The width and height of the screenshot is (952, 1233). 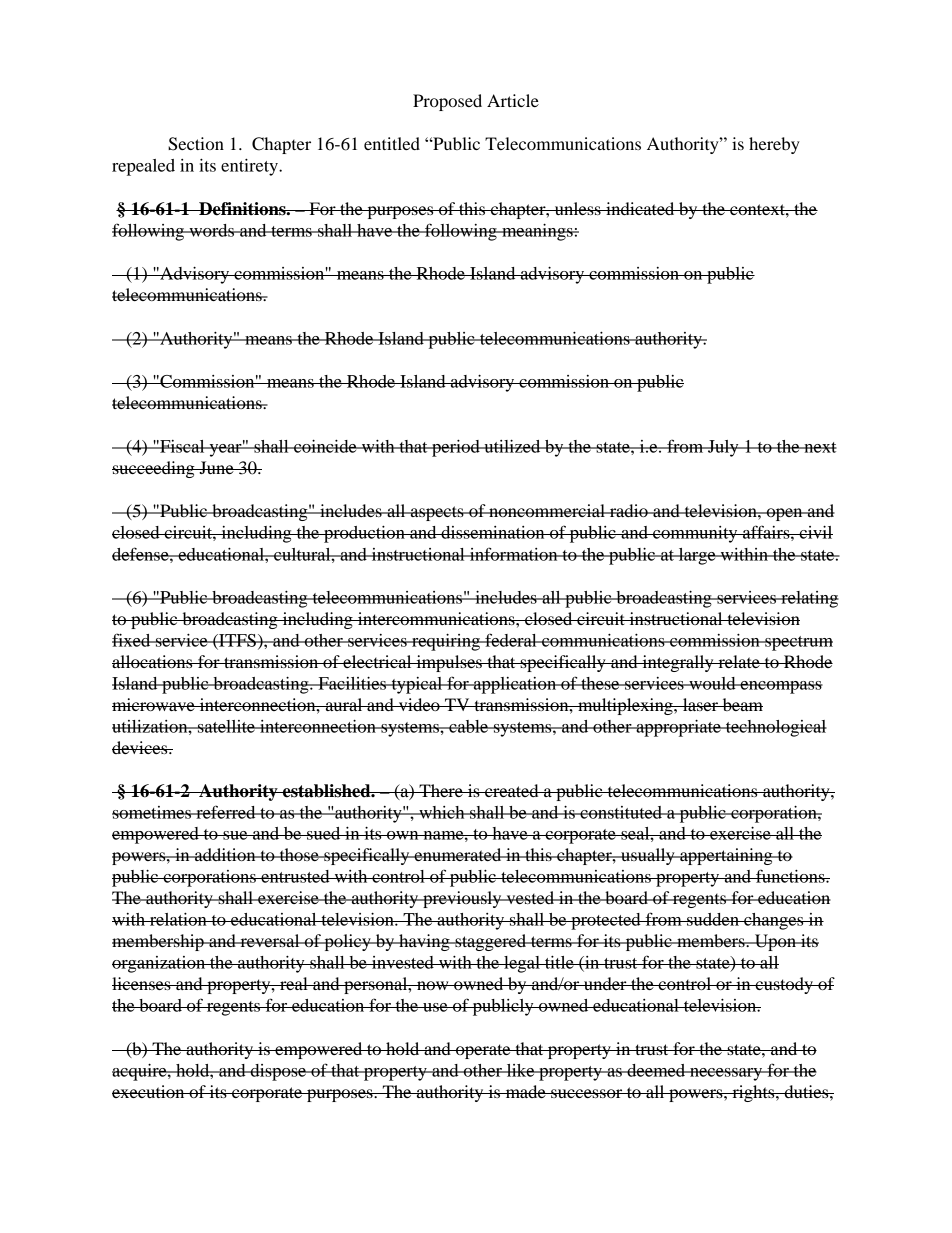 What do you see at coordinates (511, 640) in the screenshot?
I see `federal` at bounding box center [511, 640].
